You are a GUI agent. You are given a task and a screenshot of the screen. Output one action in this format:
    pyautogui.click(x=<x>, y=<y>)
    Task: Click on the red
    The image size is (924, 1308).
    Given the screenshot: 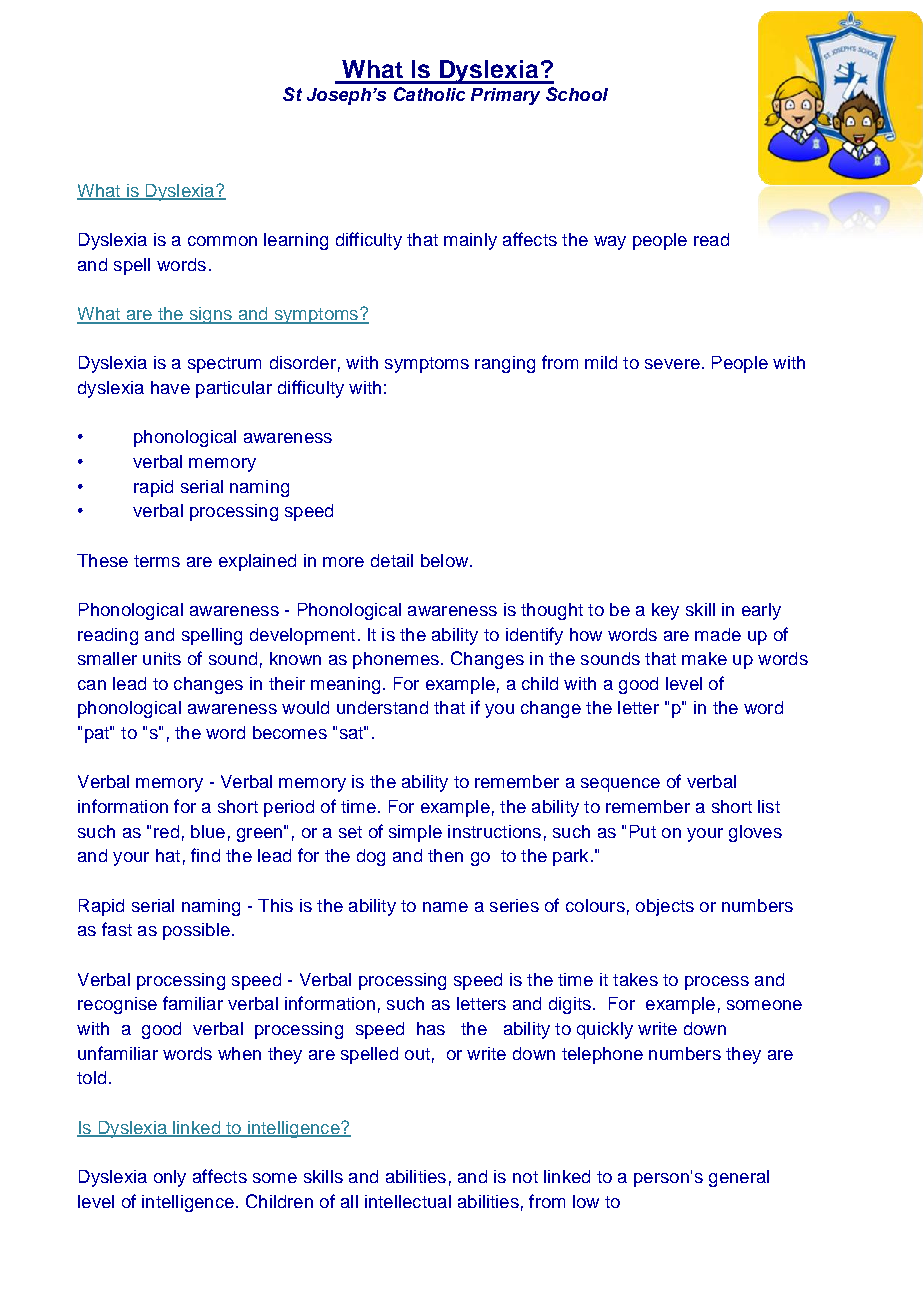 What is the action you would take?
    pyautogui.click(x=166, y=831)
